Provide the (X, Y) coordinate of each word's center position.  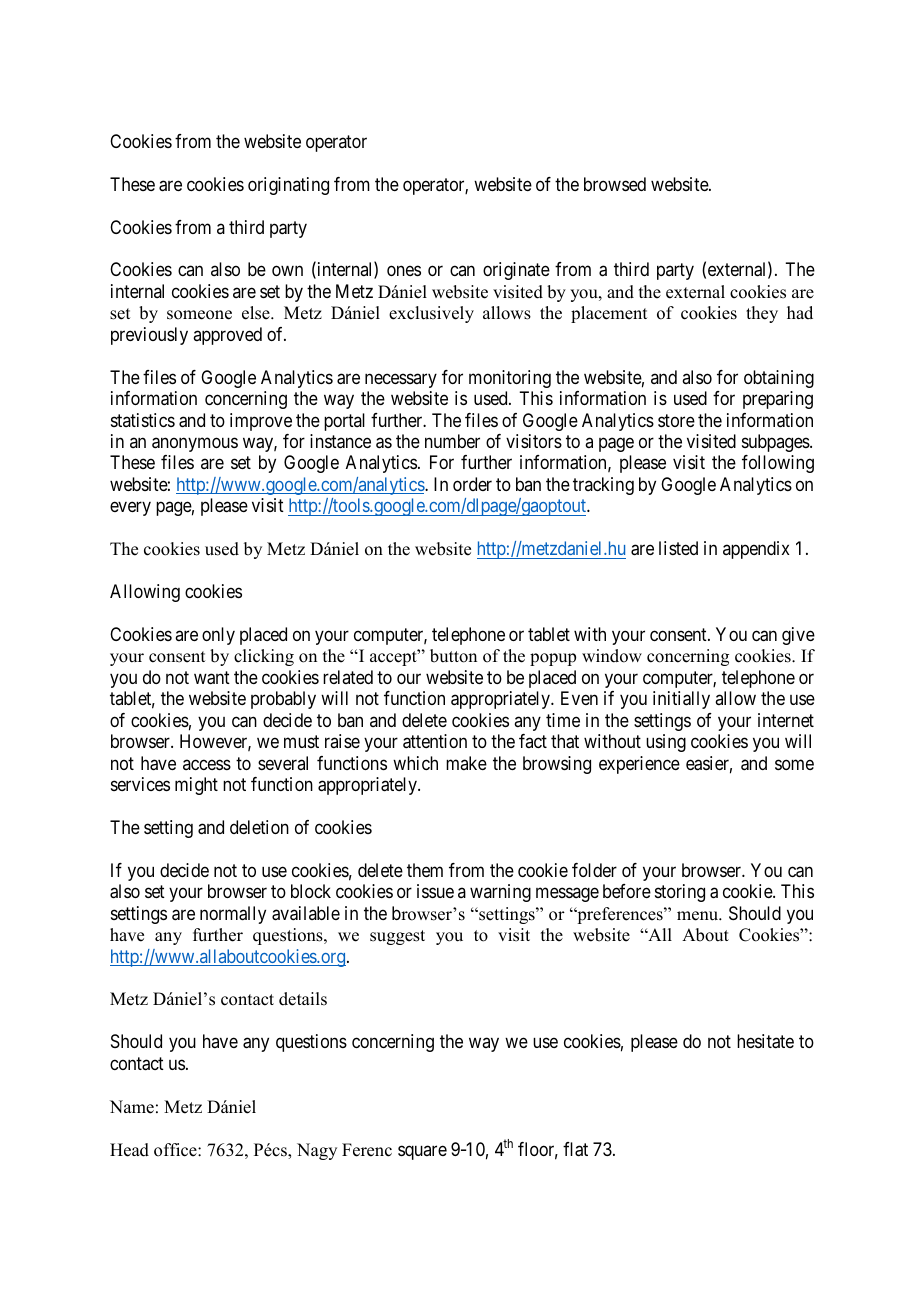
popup (553, 659)
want (212, 678)
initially (681, 700)
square (422, 1152)
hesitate (765, 1041)
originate (516, 271)
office (176, 1150)
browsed (615, 184)
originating (288, 186)
